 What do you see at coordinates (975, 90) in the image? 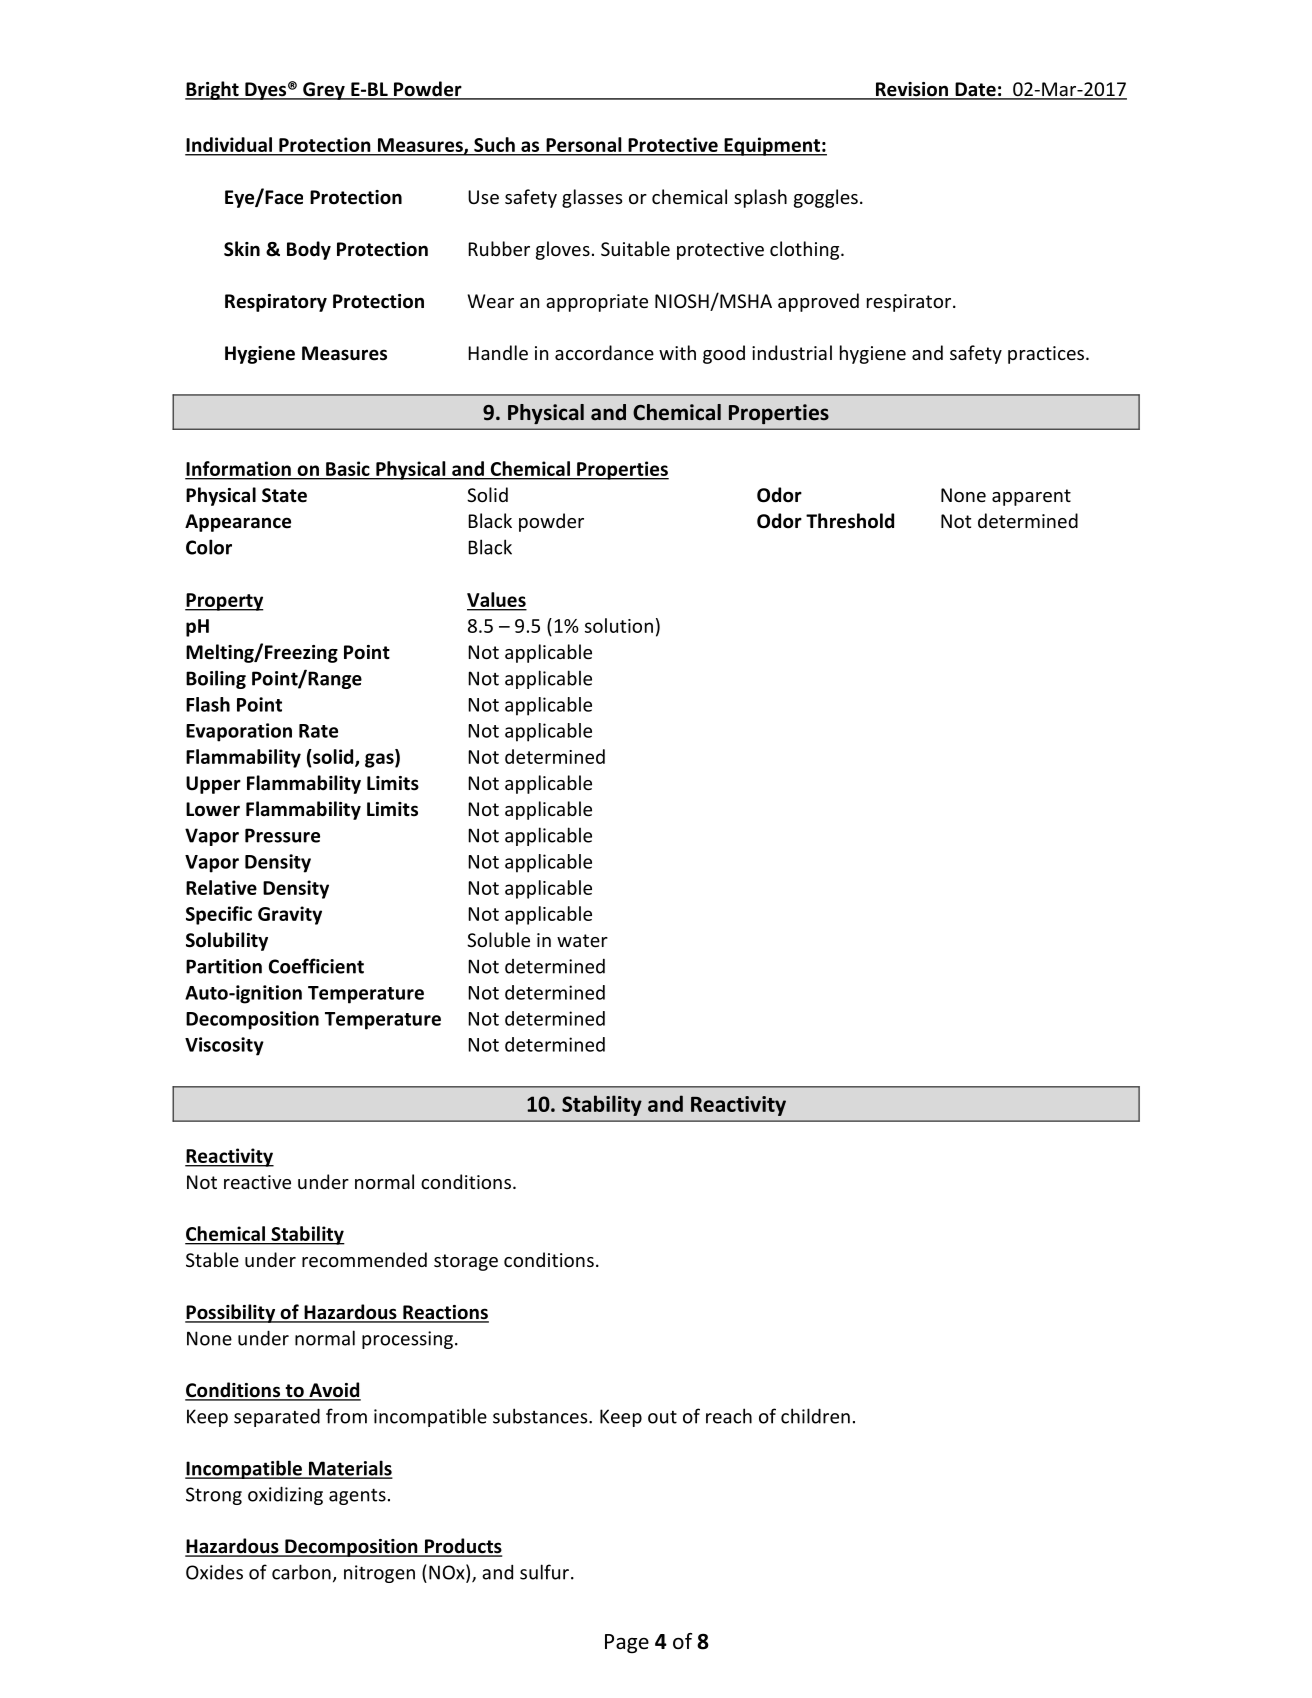
I see `Date` at bounding box center [975, 90].
